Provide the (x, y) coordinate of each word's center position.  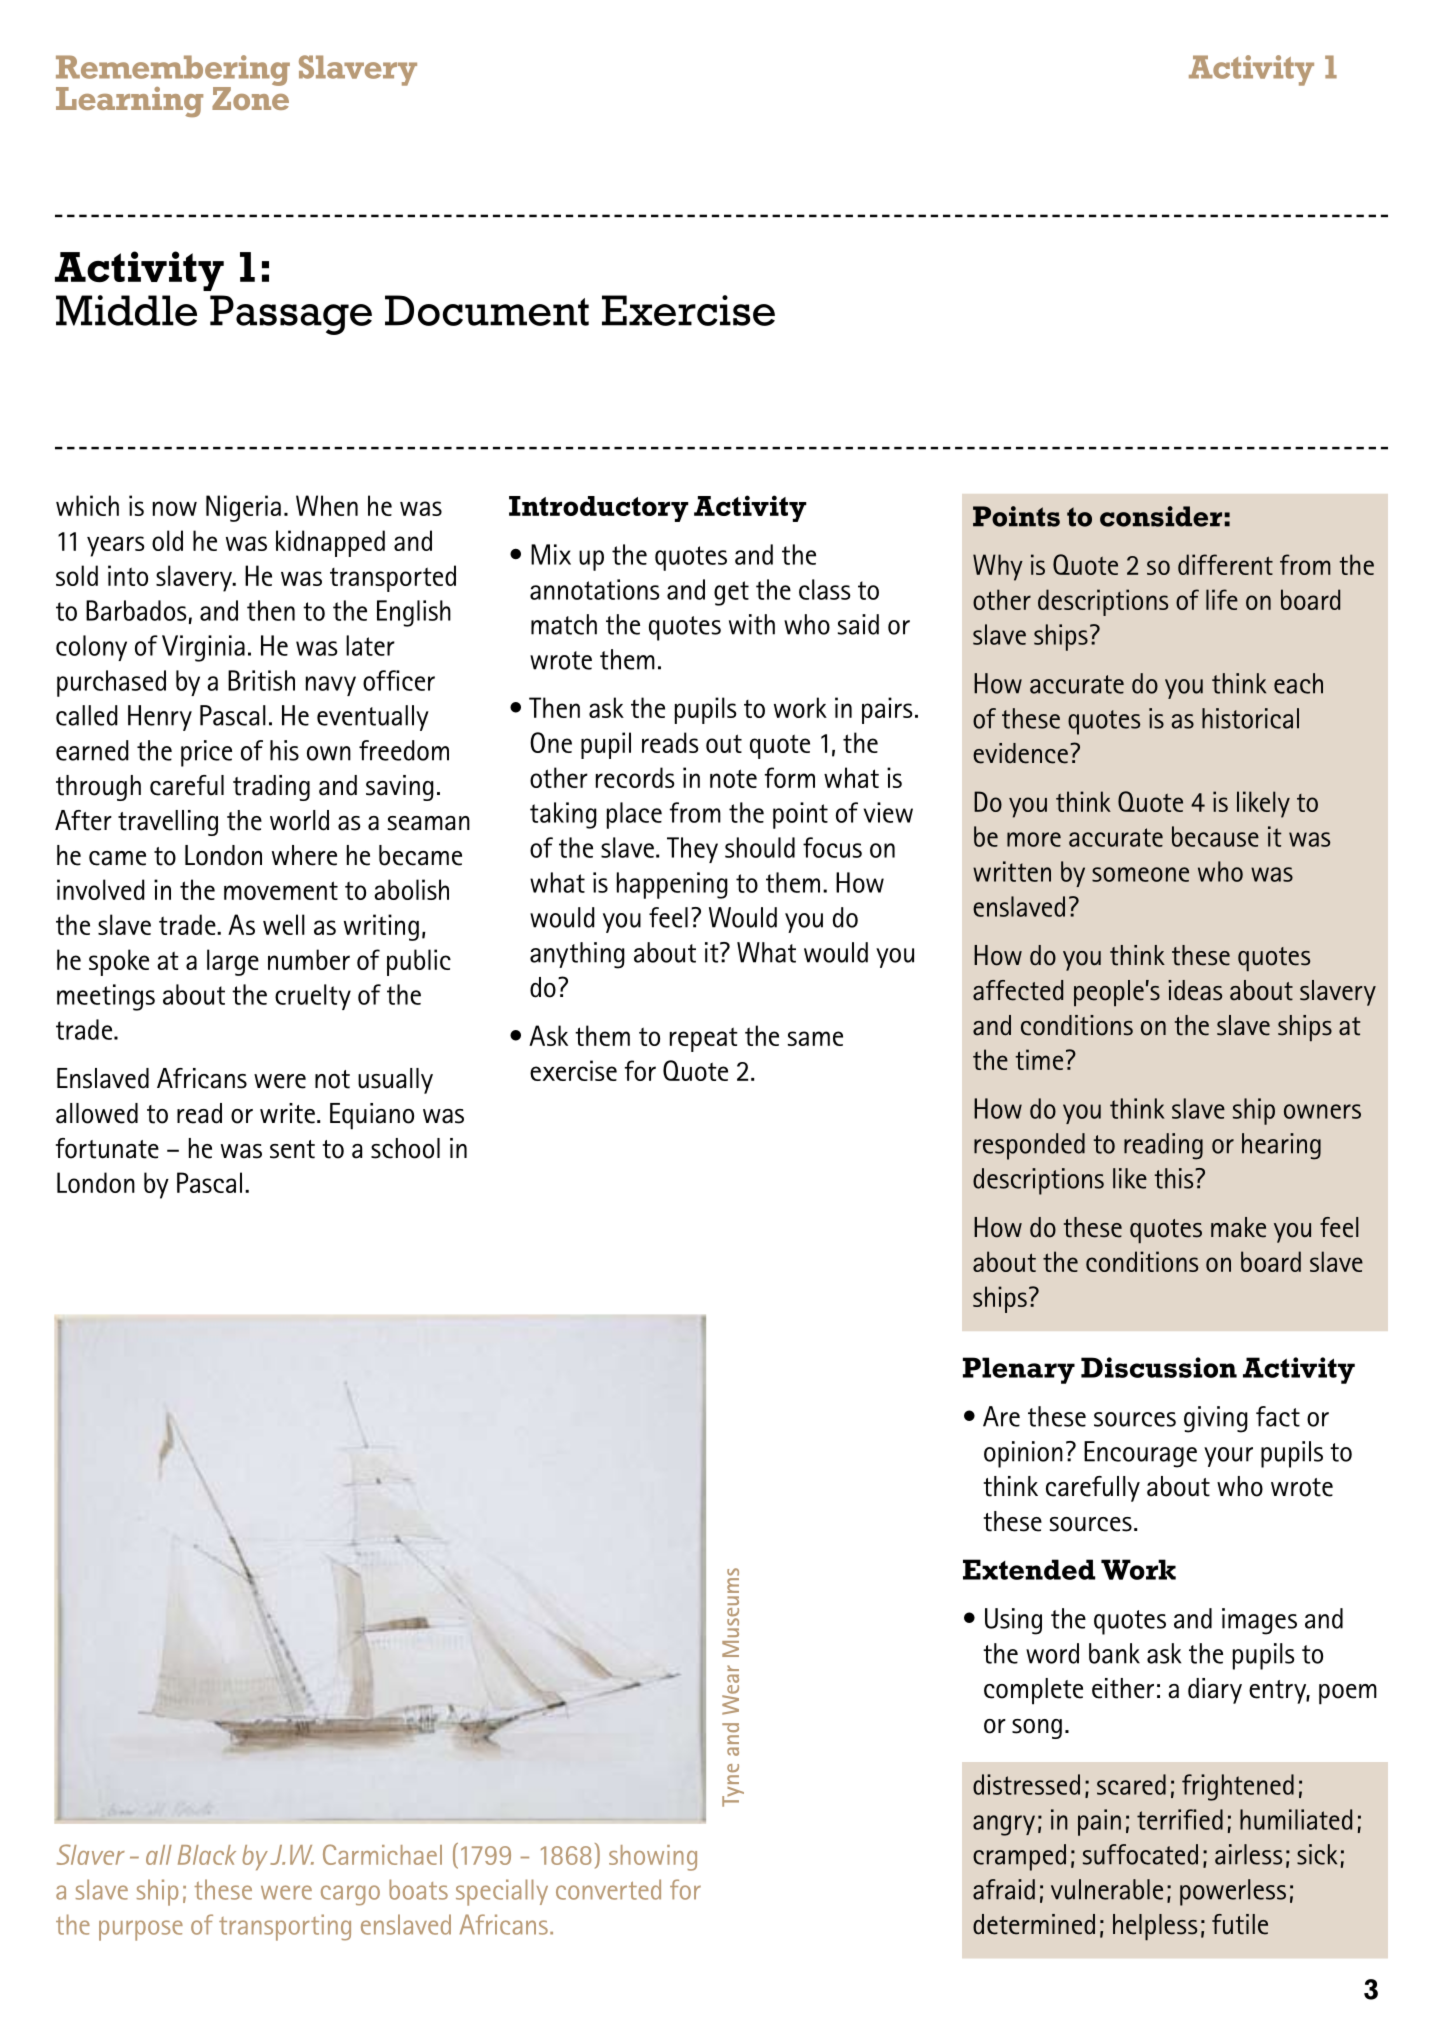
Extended (1029, 1569)
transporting (285, 1927)
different (1225, 564)
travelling (168, 823)
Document (487, 310)
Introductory (599, 509)
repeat (704, 1039)
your (1228, 1457)
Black (207, 1855)
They (692, 850)
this (1175, 1178)
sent (292, 1149)
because (1215, 836)
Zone (250, 97)
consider (1161, 516)
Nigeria (243, 508)
